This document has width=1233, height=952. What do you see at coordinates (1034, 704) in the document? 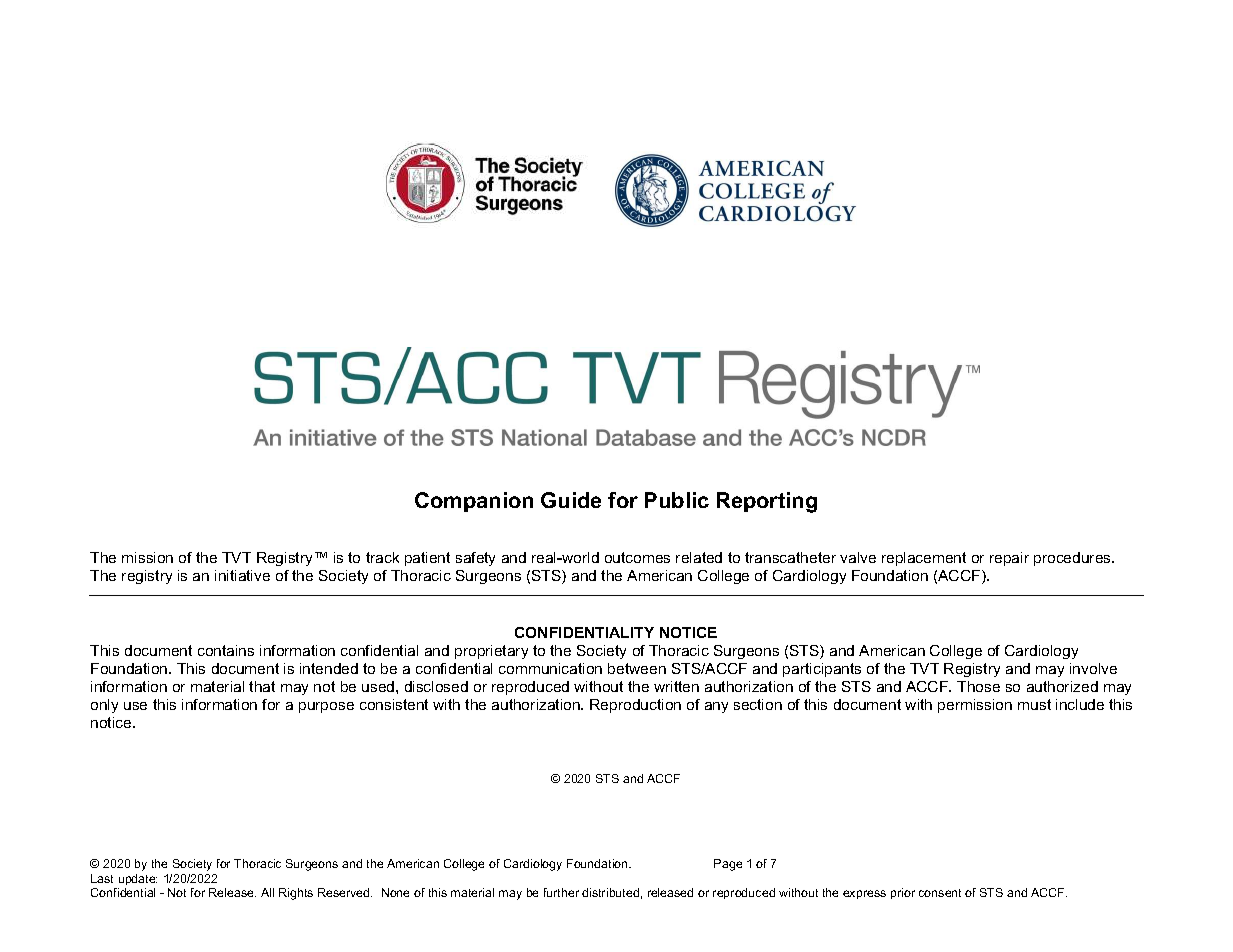
I see `must` at bounding box center [1034, 704].
